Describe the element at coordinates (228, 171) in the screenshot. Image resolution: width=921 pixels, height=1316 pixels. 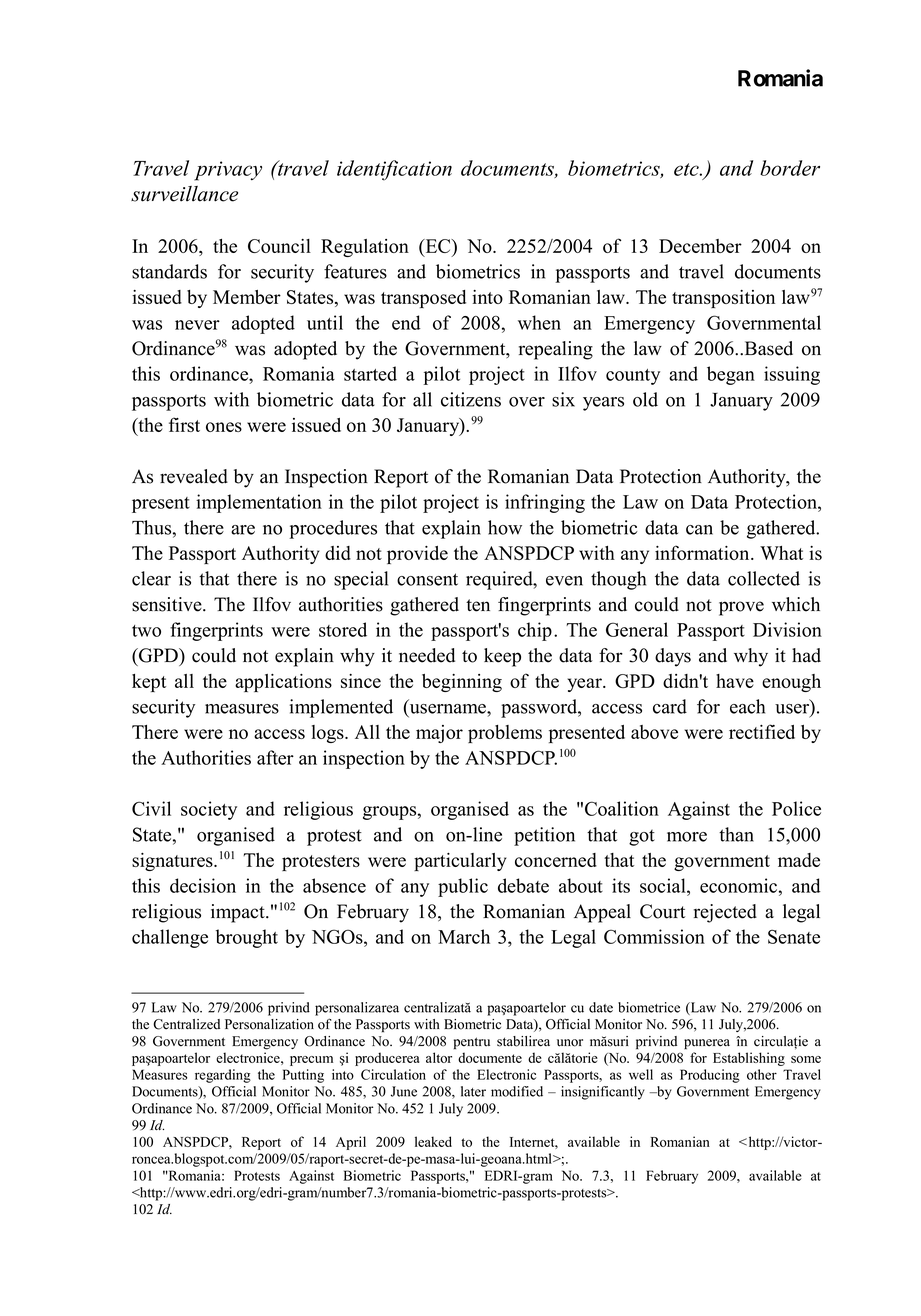
I see `privacy` at that location.
